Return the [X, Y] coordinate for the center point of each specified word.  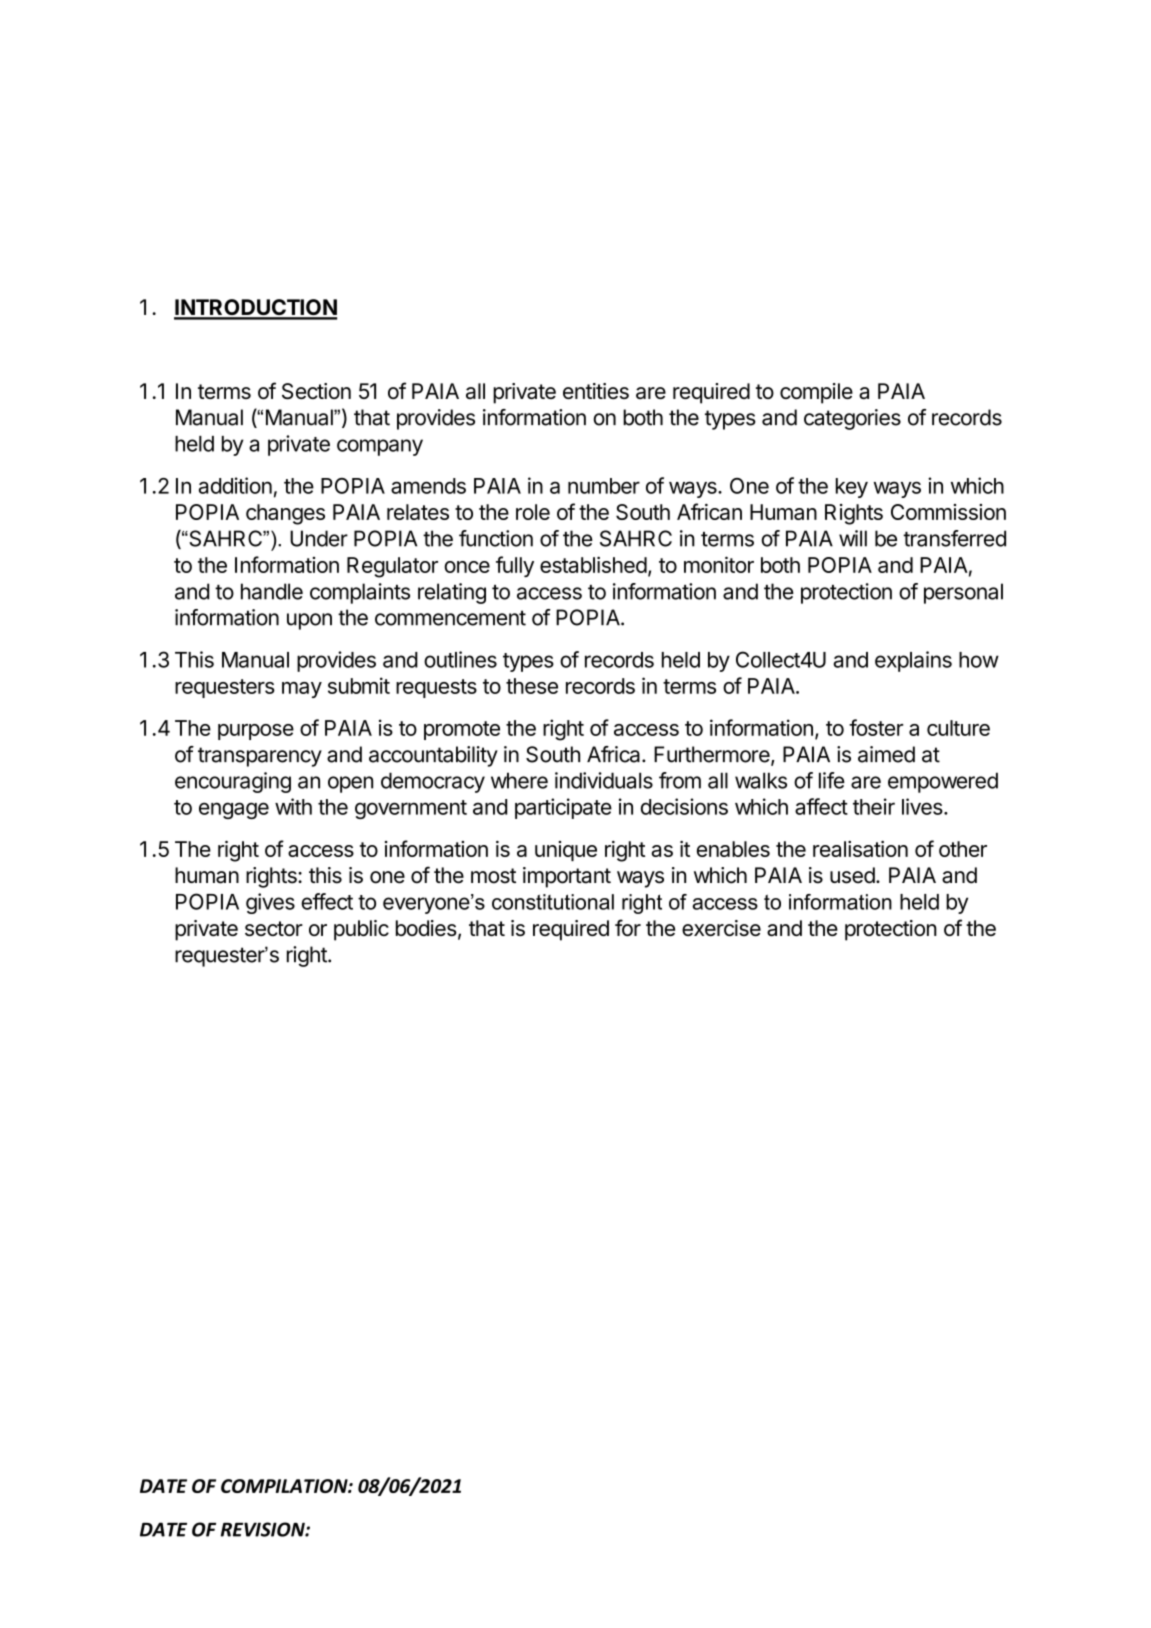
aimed [886, 754]
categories [852, 419]
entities [596, 391]
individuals [604, 780]
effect [327, 901]
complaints [360, 593]
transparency [260, 757]
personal [963, 593]
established [593, 564]
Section [316, 391]
